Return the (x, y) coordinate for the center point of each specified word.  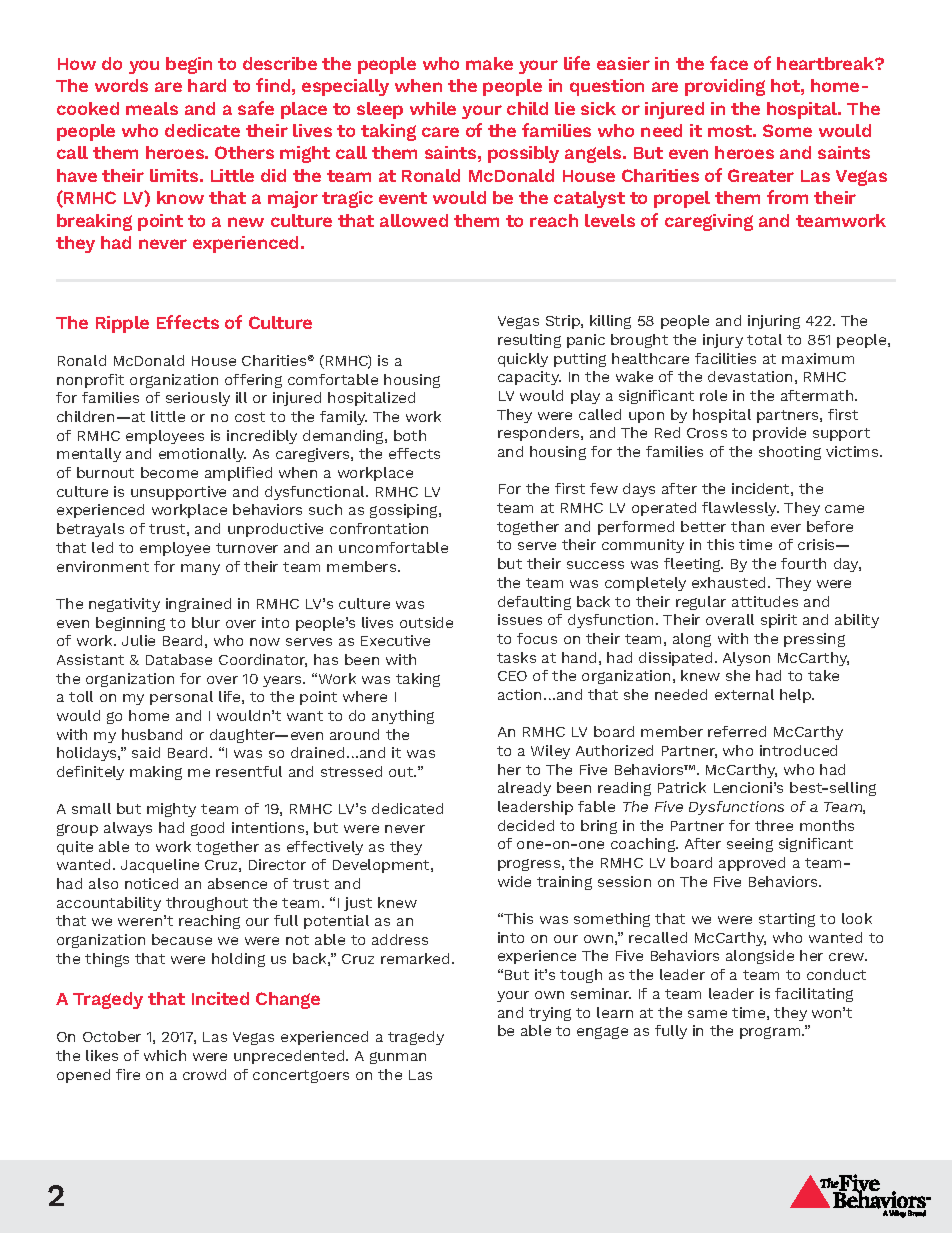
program (771, 1033)
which (165, 1055)
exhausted (730, 582)
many (200, 569)
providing (725, 87)
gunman (398, 1058)
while (433, 108)
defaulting (534, 603)
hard (207, 85)
